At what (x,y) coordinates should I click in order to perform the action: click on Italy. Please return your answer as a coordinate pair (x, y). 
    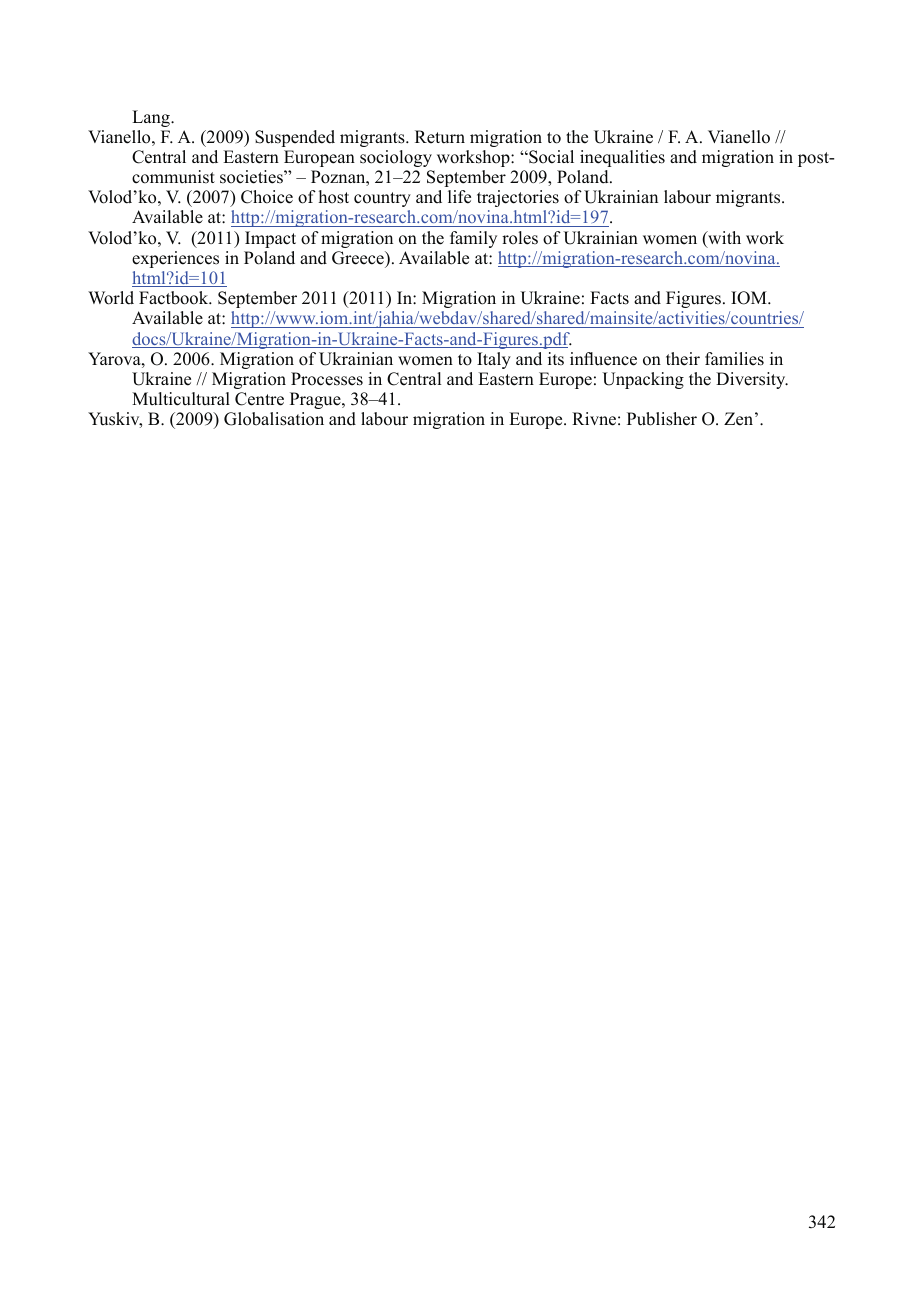
    Looking at the image, I should click on (494, 360).
